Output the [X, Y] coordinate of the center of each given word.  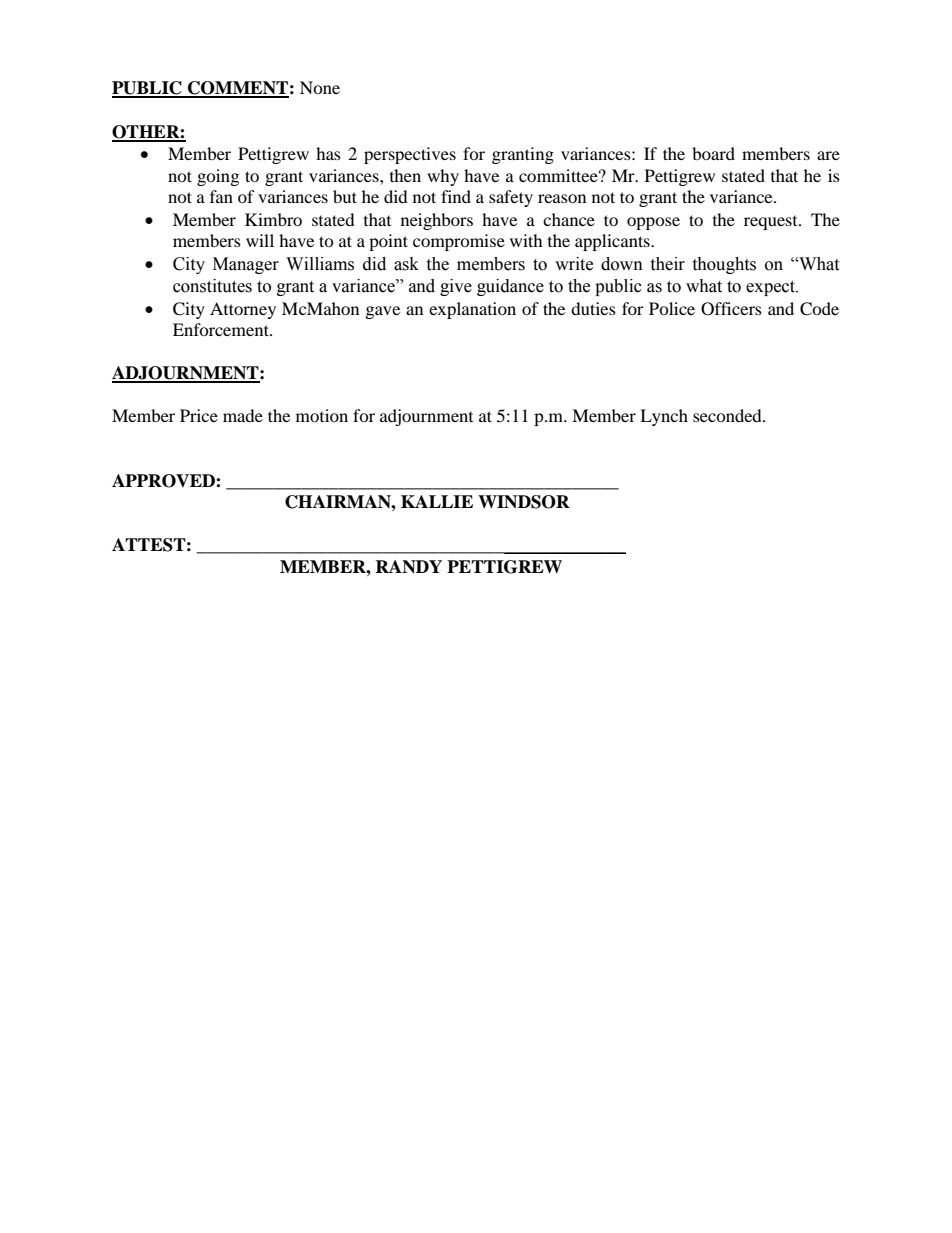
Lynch [664, 417]
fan [221, 196]
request [772, 223]
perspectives [410, 155]
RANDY [408, 567]
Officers [731, 309]
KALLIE [437, 501]
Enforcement [222, 329]
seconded [728, 415]
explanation [472, 310]
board [713, 153]
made [243, 415]
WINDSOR [524, 502]
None [320, 87]
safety [511, 198]
